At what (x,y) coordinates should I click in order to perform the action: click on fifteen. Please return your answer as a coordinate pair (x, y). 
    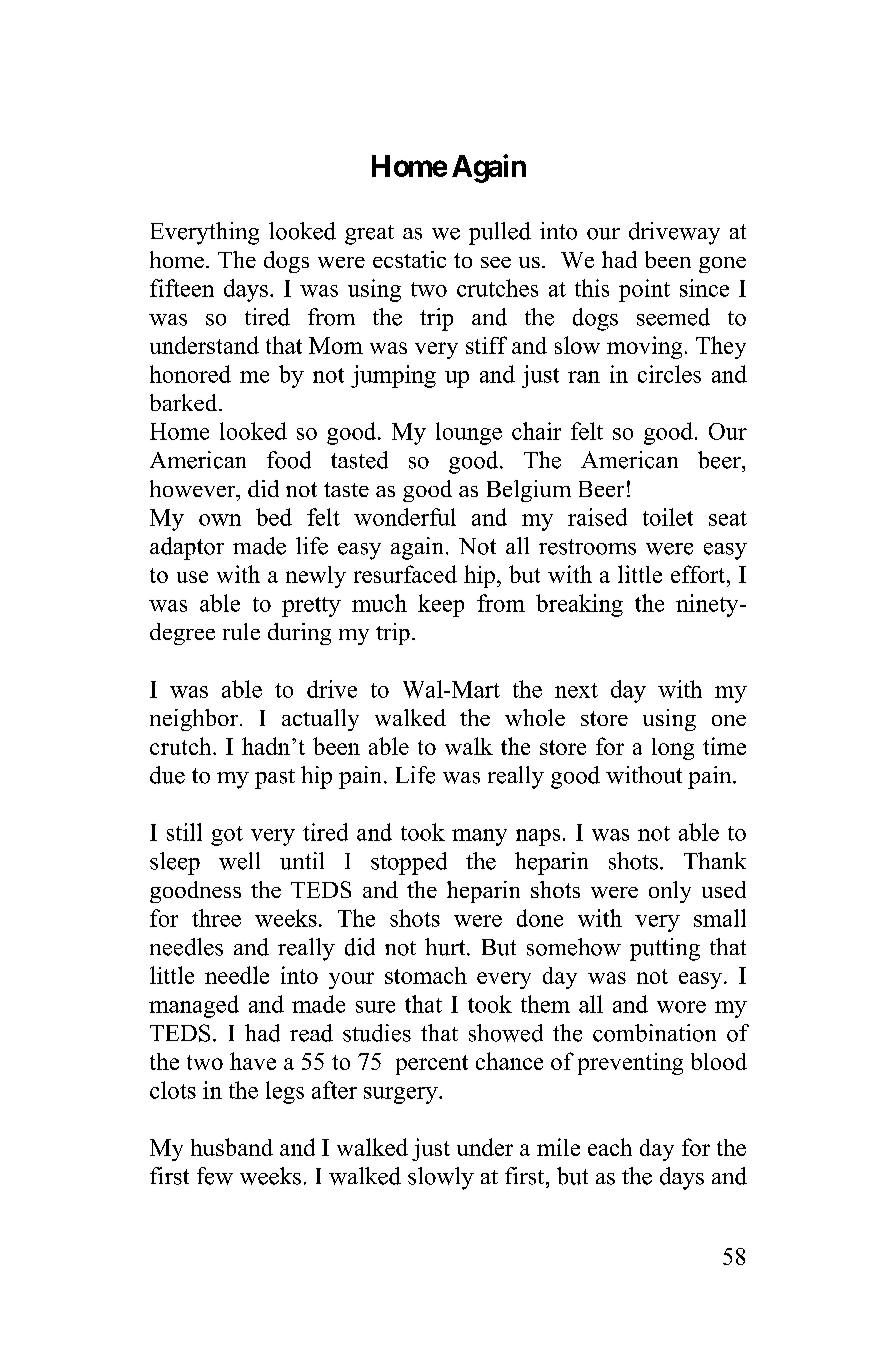
    Looking at the image, I should click on (182, 288).
